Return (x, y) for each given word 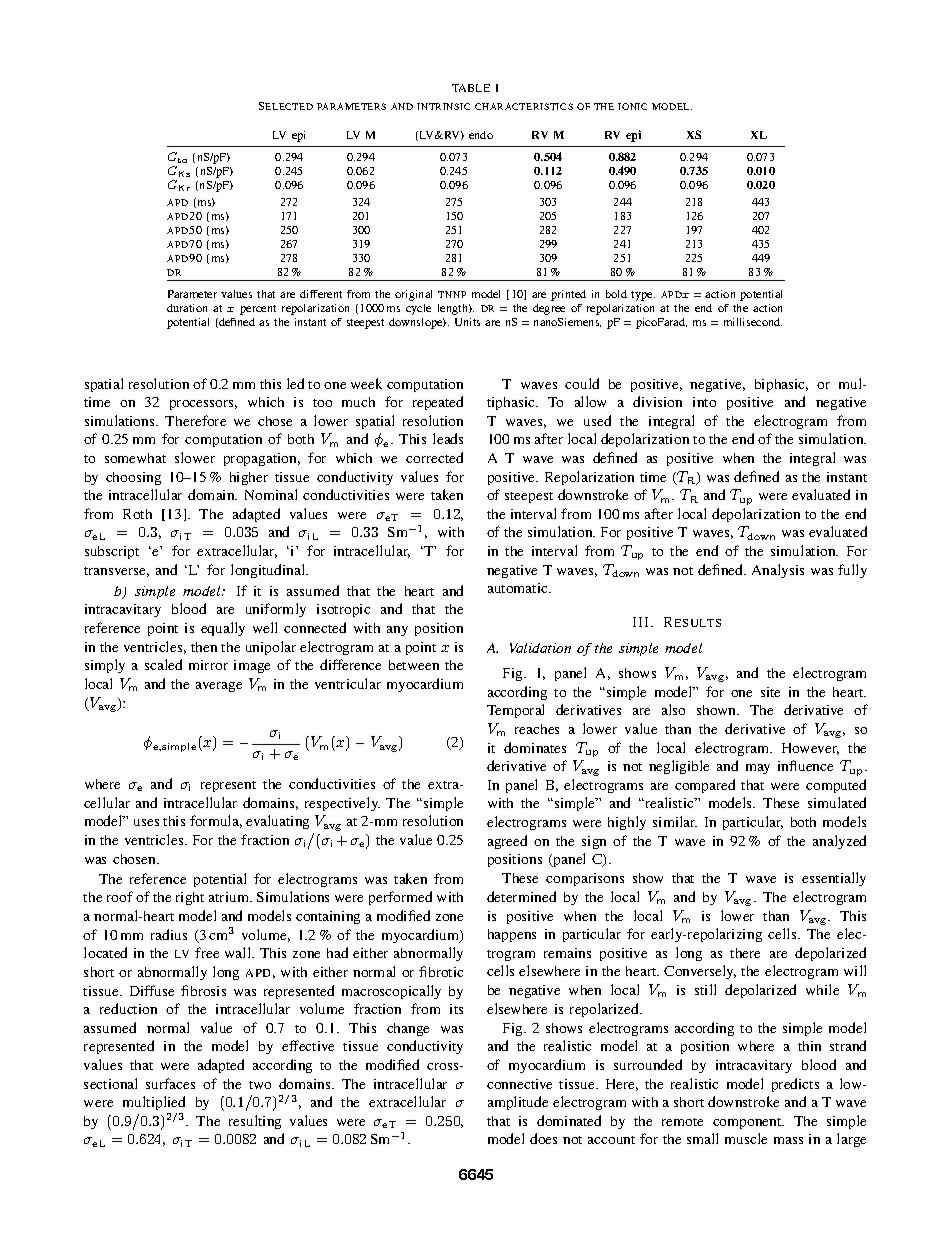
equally (223, 629)
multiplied (154, 1105)
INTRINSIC (443, 106)
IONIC (632, 106)
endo (481, 135)
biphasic (781, 385)
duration (187, 308)
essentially (834, 879)
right (190, 898)
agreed (507, 842)
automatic (519, 588)
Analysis (778, 571)
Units (467, 322)
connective (519, 1084)
